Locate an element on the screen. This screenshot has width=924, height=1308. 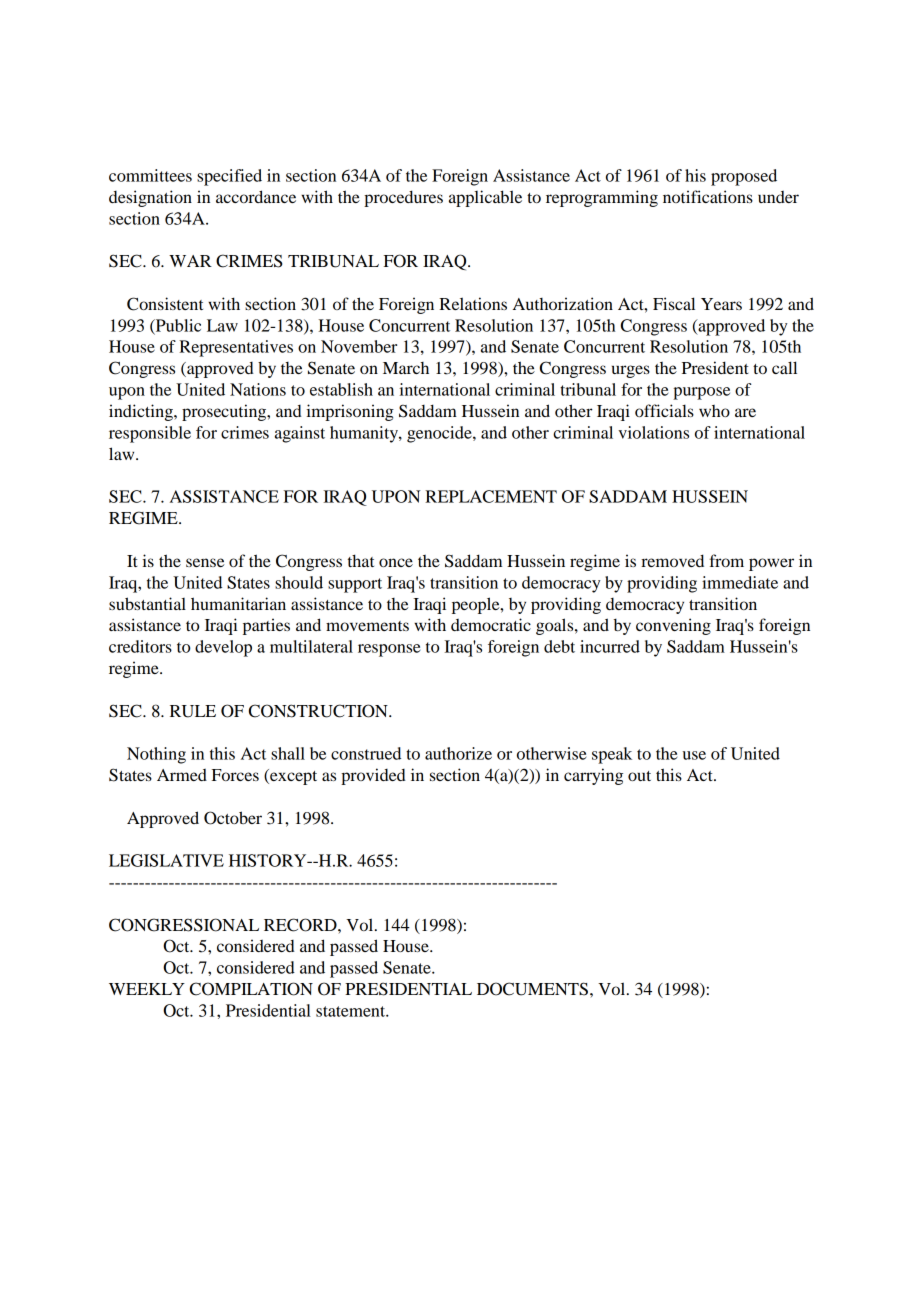
speak is located at coordinates (612, 755).
